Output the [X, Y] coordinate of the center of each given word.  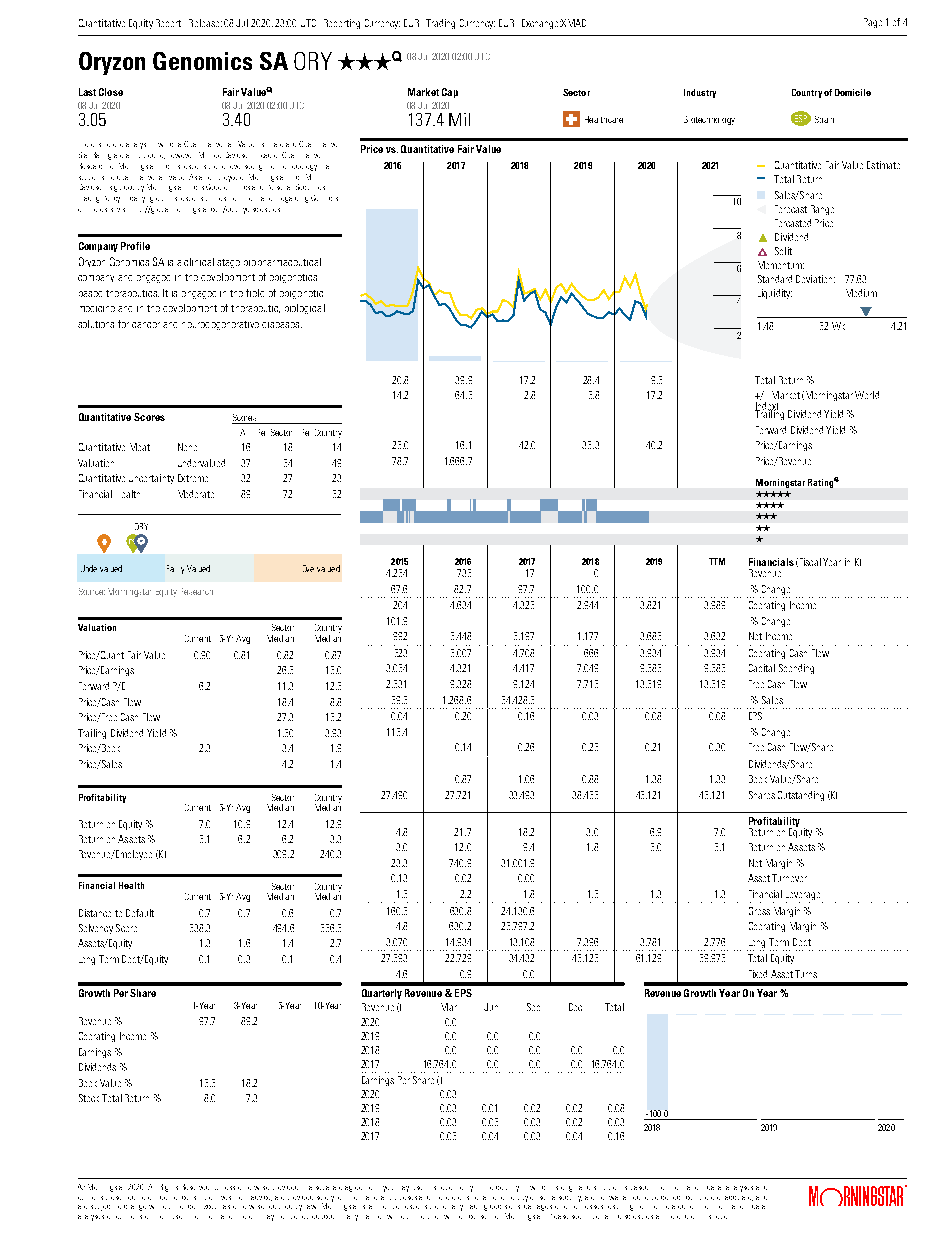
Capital [762, 668]
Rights [169, 1188]
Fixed [758, 974]
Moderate [196, 494]
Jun [491, 1007]
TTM [717, 561]
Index [766, 407]
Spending [796, 669]
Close [111, 92]
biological [305, 309]
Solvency [96, 929]
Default [140, 913]
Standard [775, 279]
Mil [459, 119]
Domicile [853, 92]
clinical [199, 262]
